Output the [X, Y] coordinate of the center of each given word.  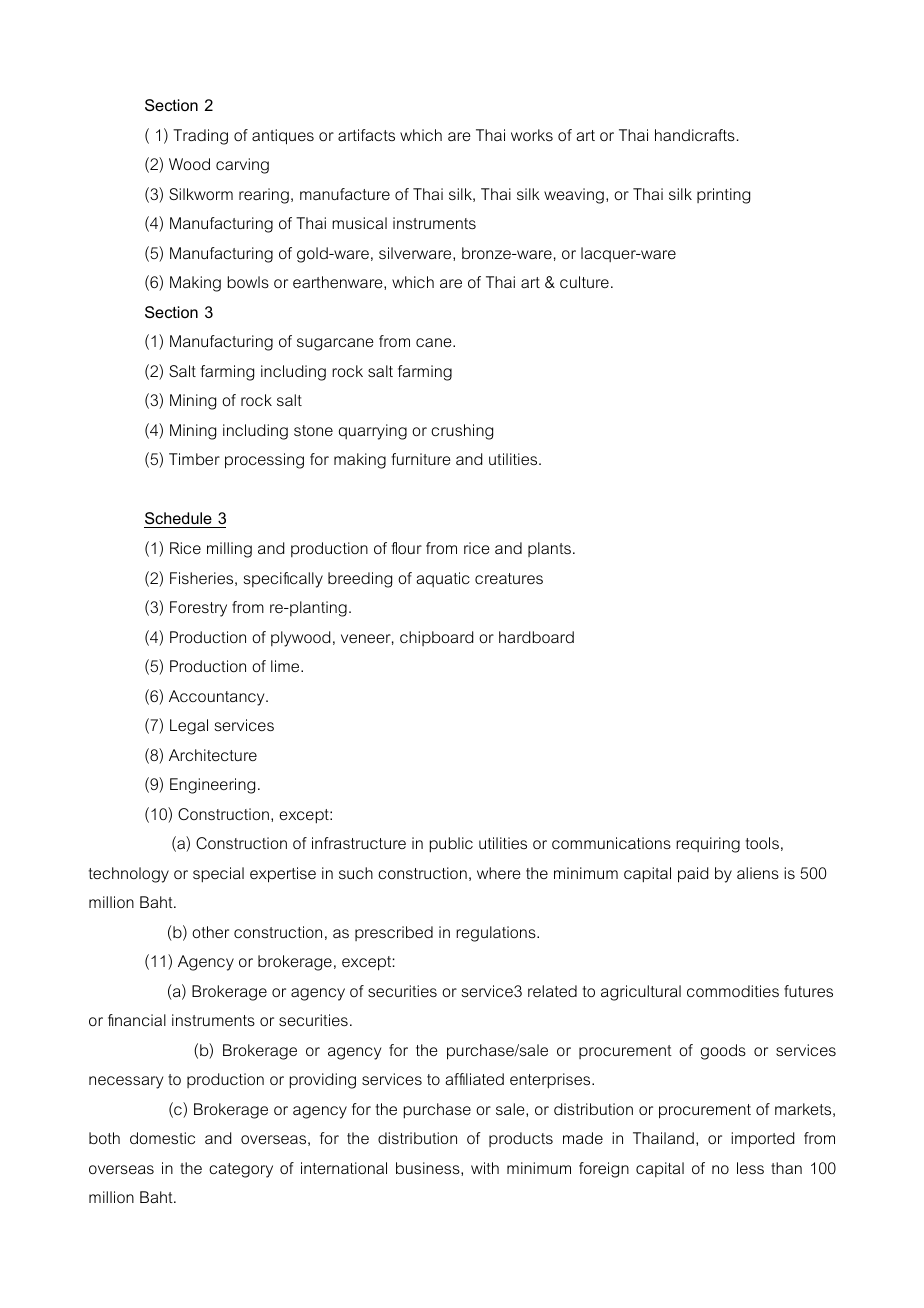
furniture [421, 459]
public [451, 844]
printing [723, 196]
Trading [200, 137]
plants [549, 549]
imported [762, 1140]
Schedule [179, 520]
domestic [162, 1138]
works [532, 135]
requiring [708, 845]
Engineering [212, 786]
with [485, 1168]
